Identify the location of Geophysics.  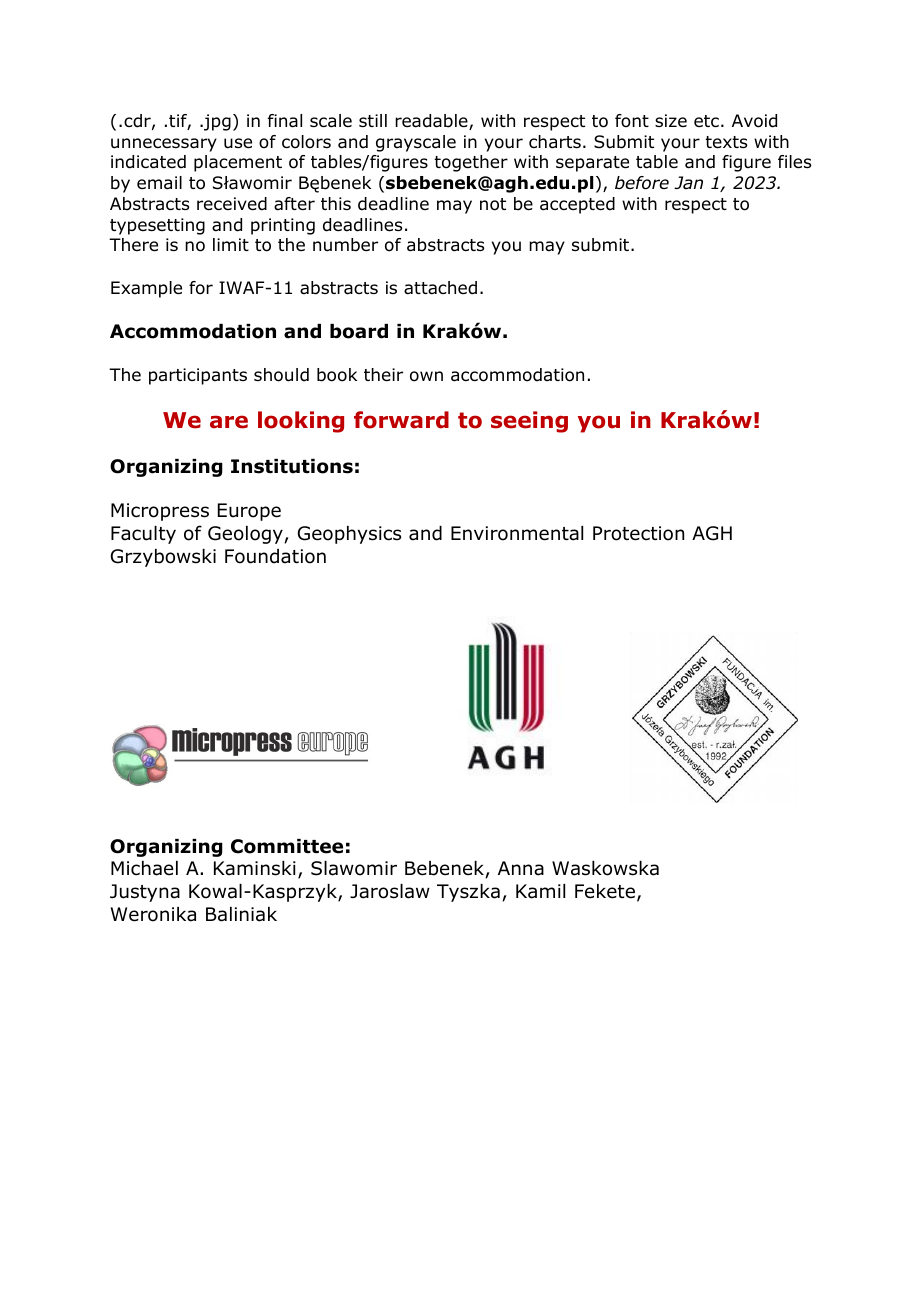
(349, 535).
